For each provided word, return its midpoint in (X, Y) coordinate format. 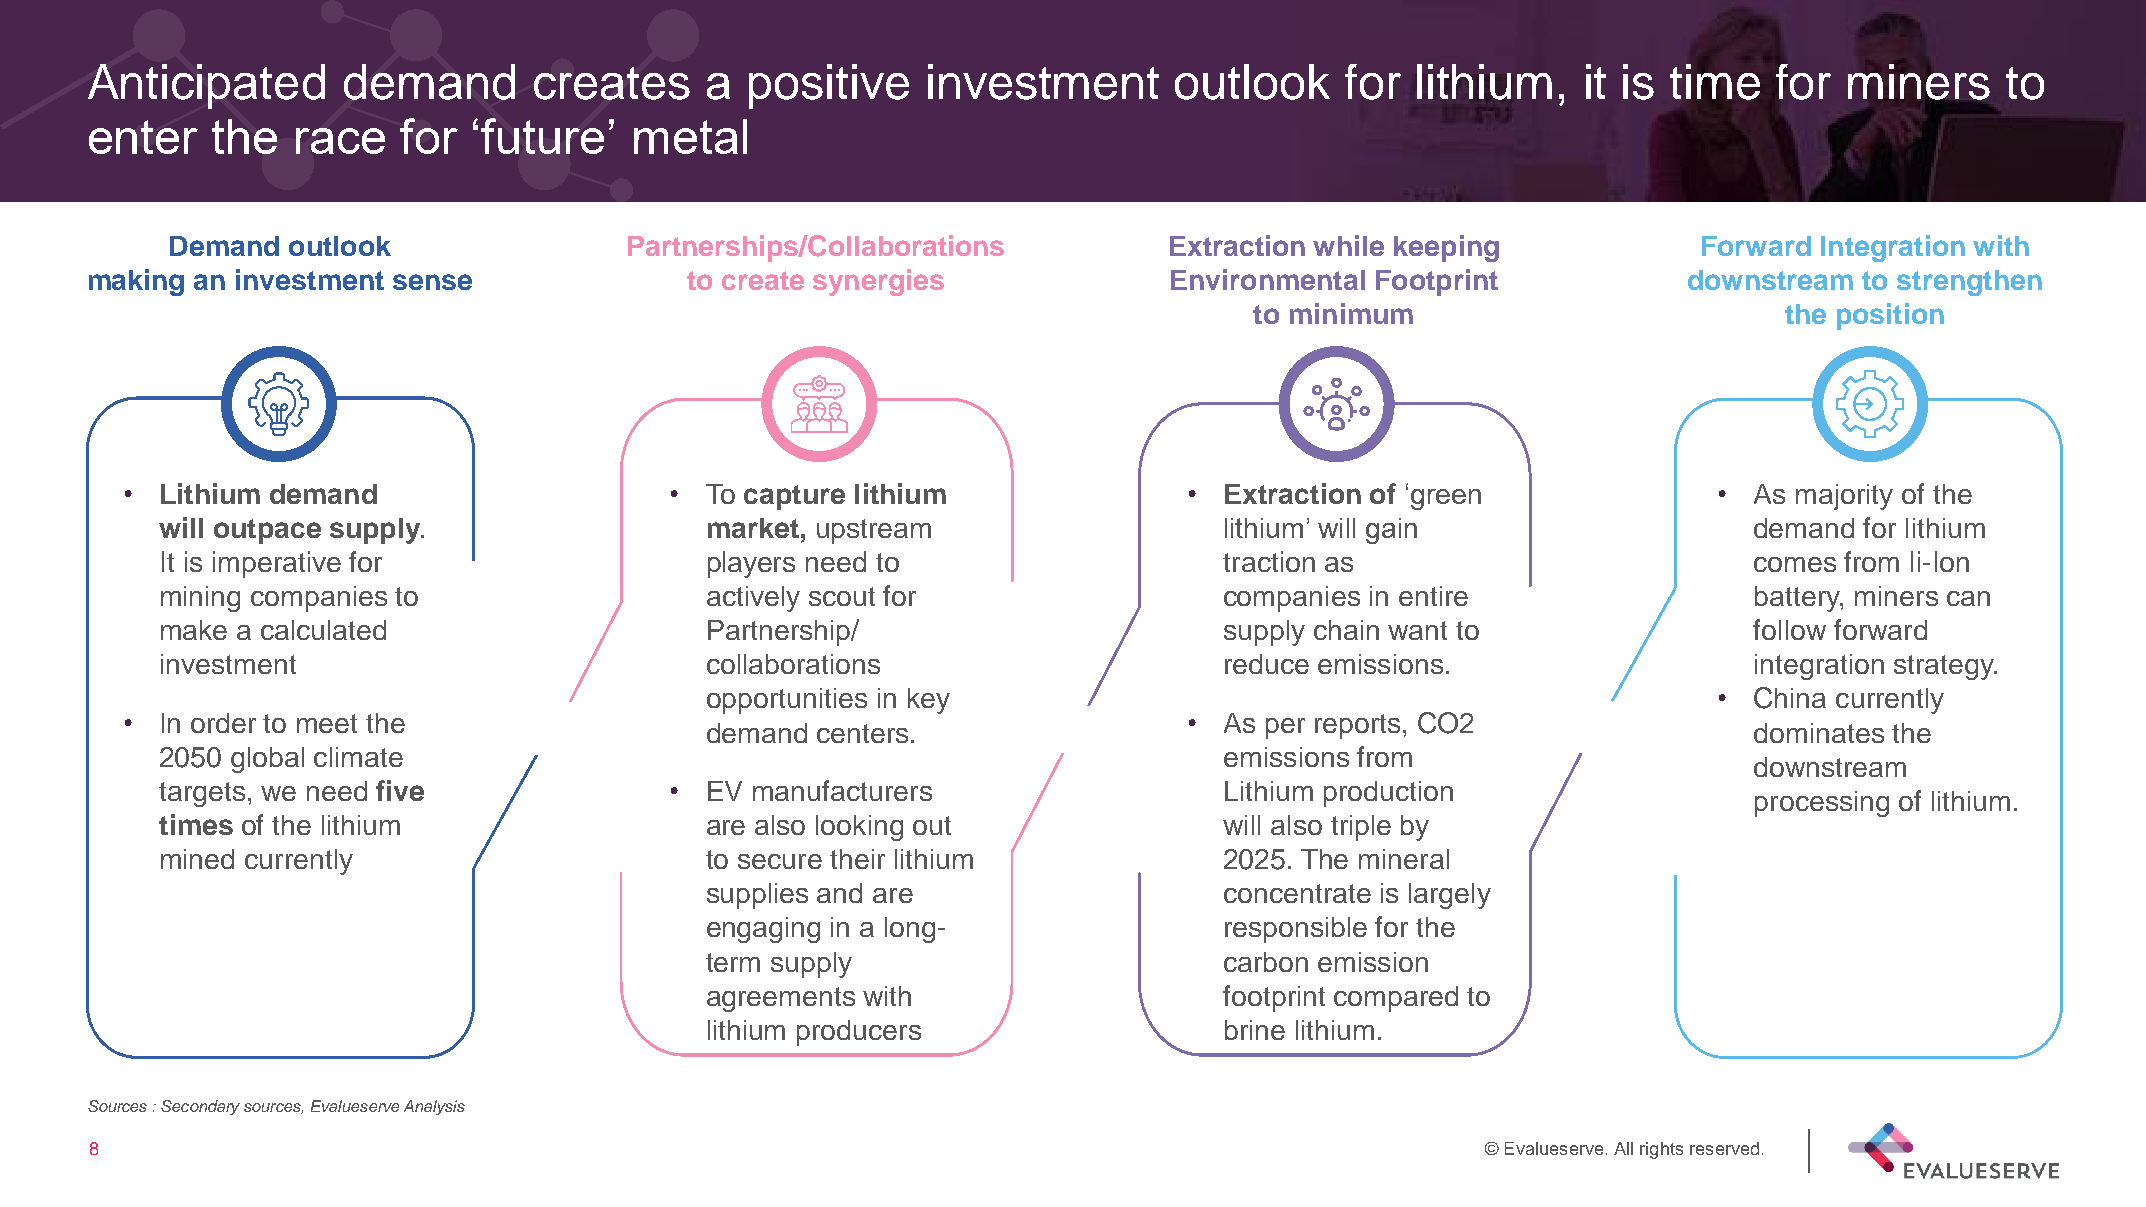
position (1890, 316)
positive (829, 86)
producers (859, 1033)
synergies (878, 282)
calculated (323, 630)
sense (432, 282)
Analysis (434, 1107)
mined (197, 859)
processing (1822, 804)
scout (842, 596)
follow (1789, 629)
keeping (1446, 248)
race (340, 141)
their (857, 859)
